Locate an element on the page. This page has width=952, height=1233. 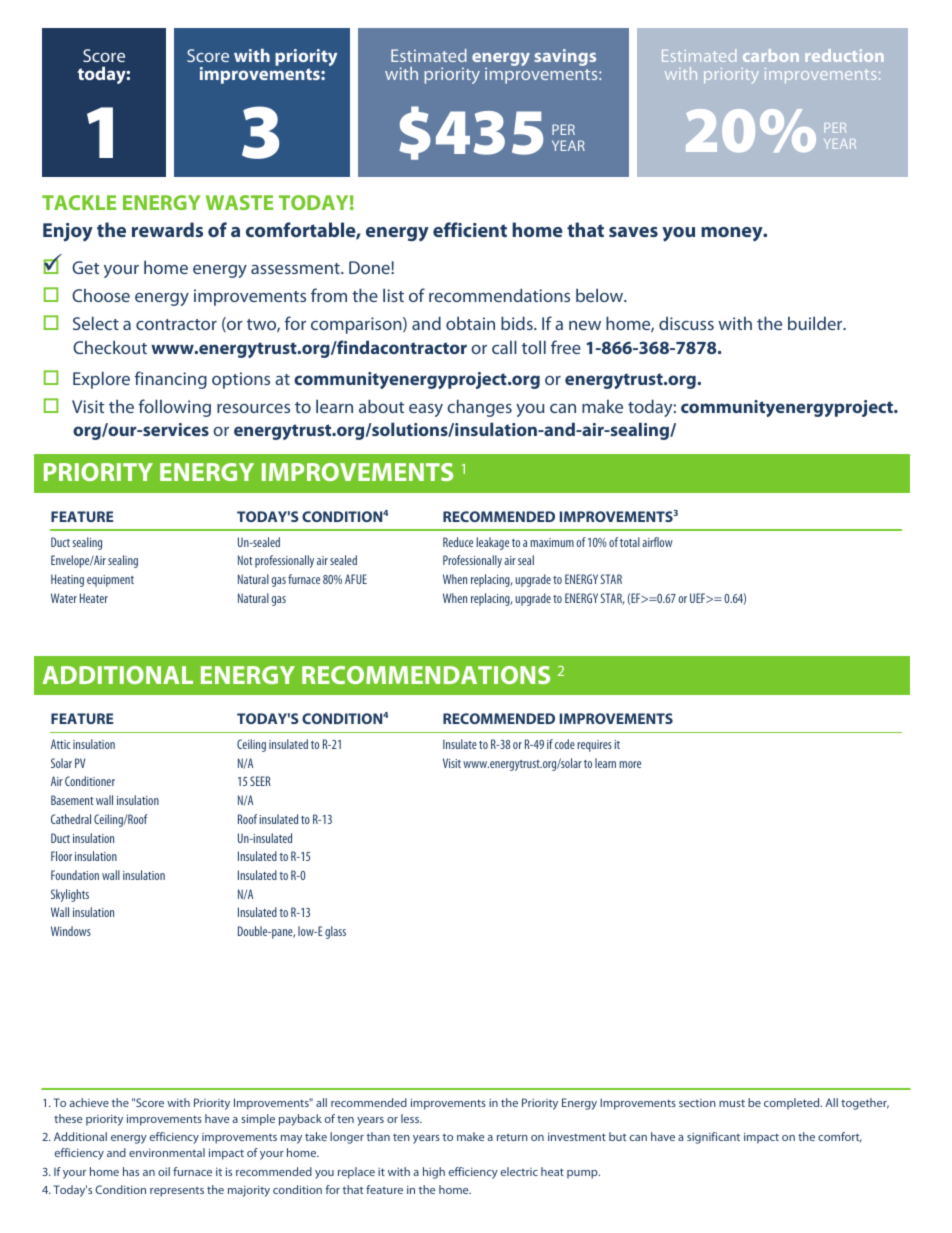
TACKLE is located at coordinates (79, 202).
